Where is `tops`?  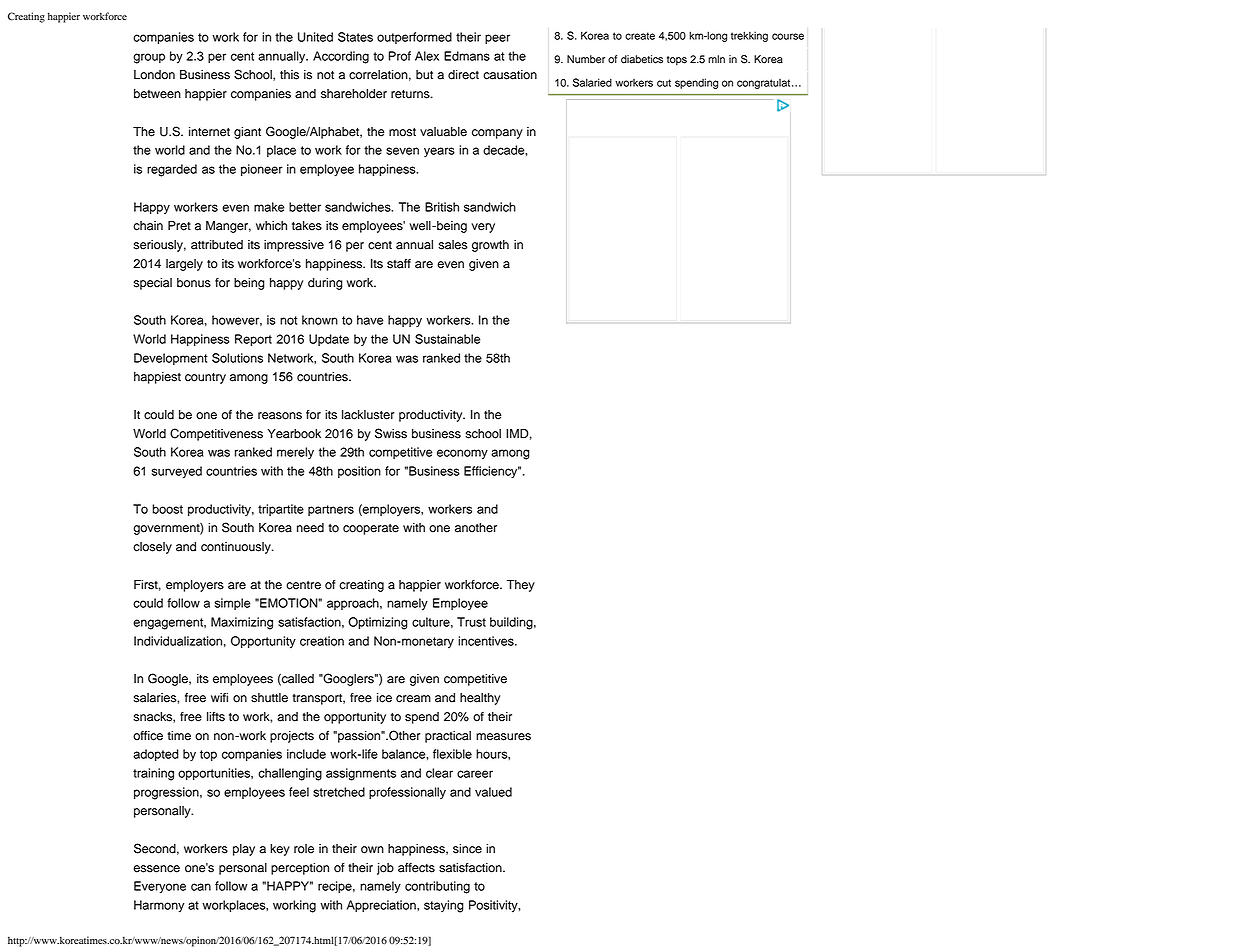 tops is located at coordinates (677, 61).
